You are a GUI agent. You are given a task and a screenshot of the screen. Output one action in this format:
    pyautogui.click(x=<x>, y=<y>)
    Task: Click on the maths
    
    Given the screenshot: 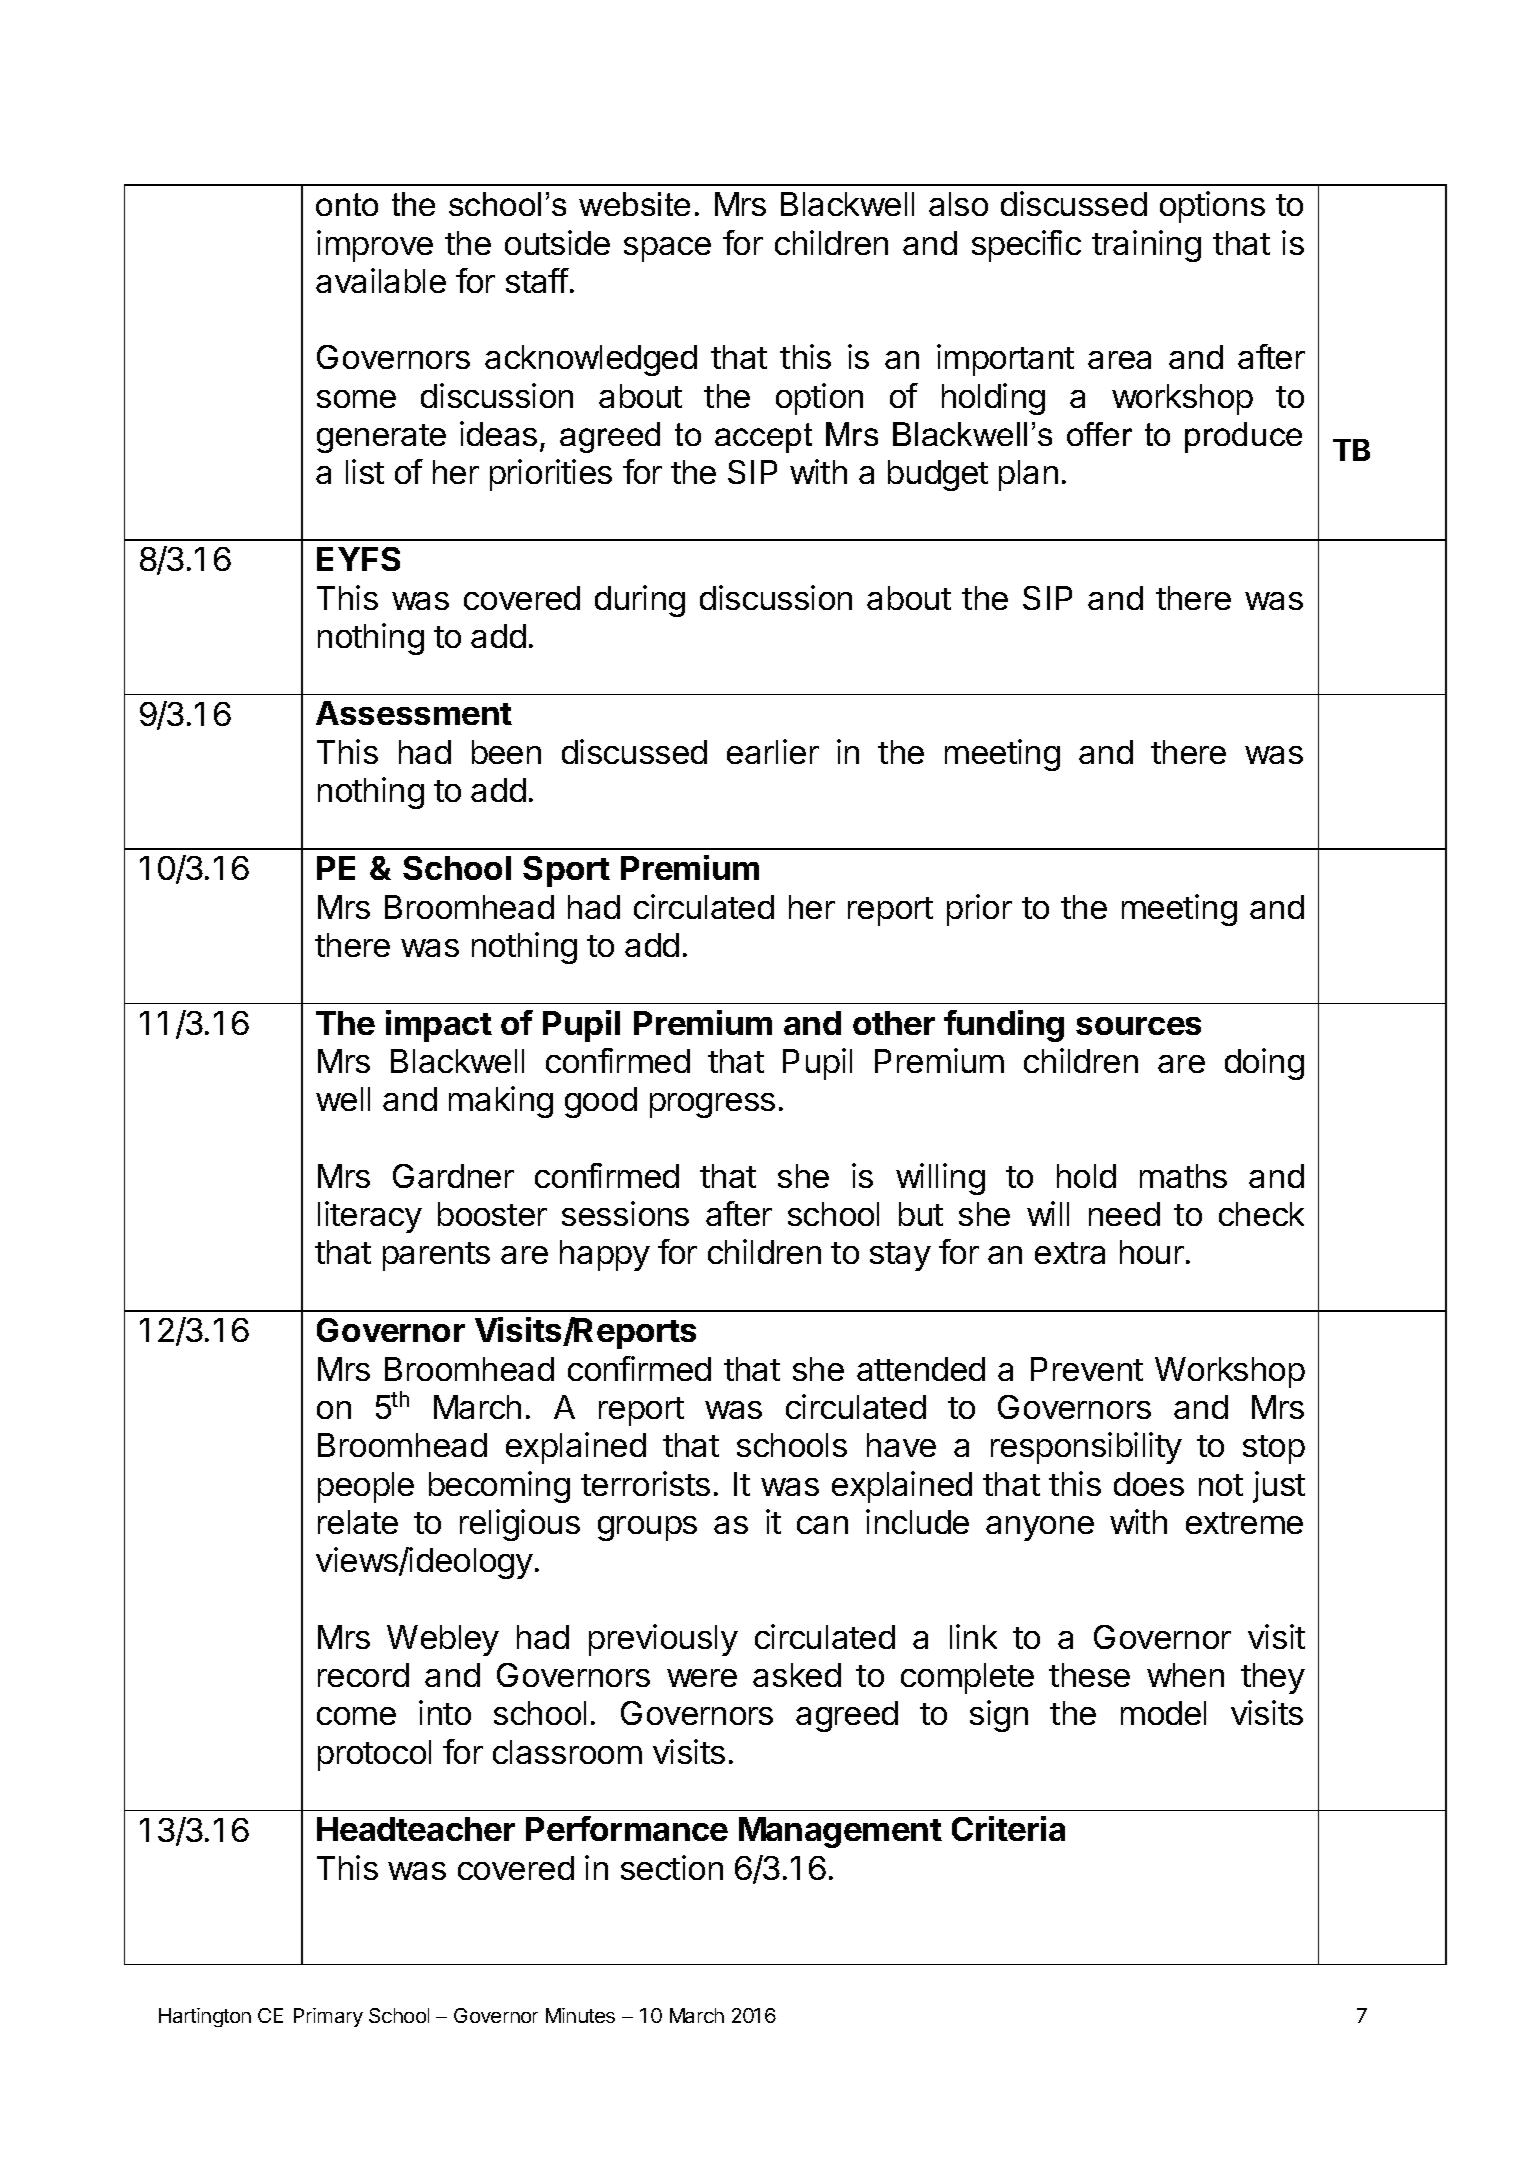 What is the action you would take?
    pyautogui.click(x=1183, y=1176)
